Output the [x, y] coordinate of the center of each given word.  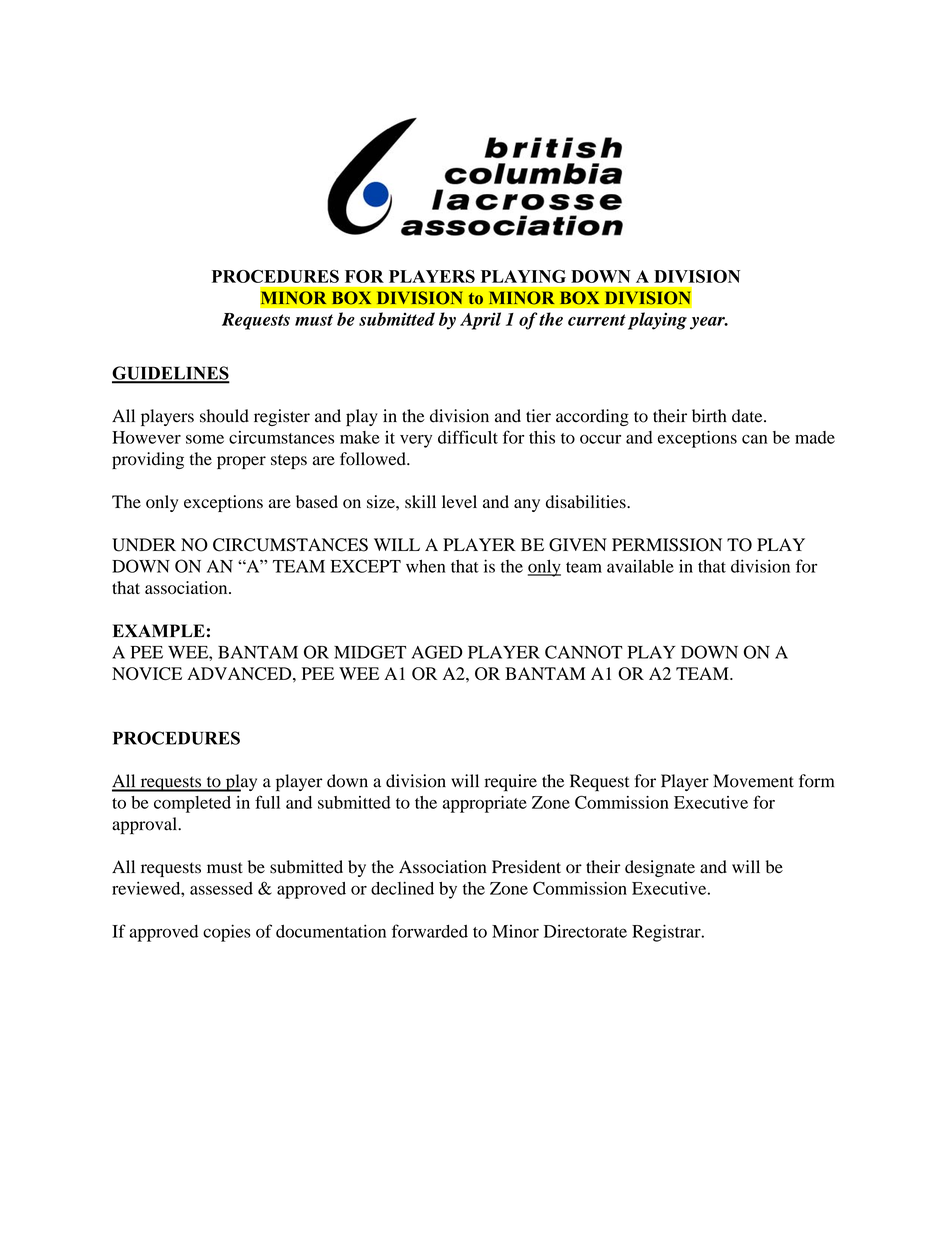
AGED [437, 652]
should [224, 416]
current [597, 320]
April [480, 321]
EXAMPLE [159, 630]
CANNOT [584, 652]
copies [227, 933]
